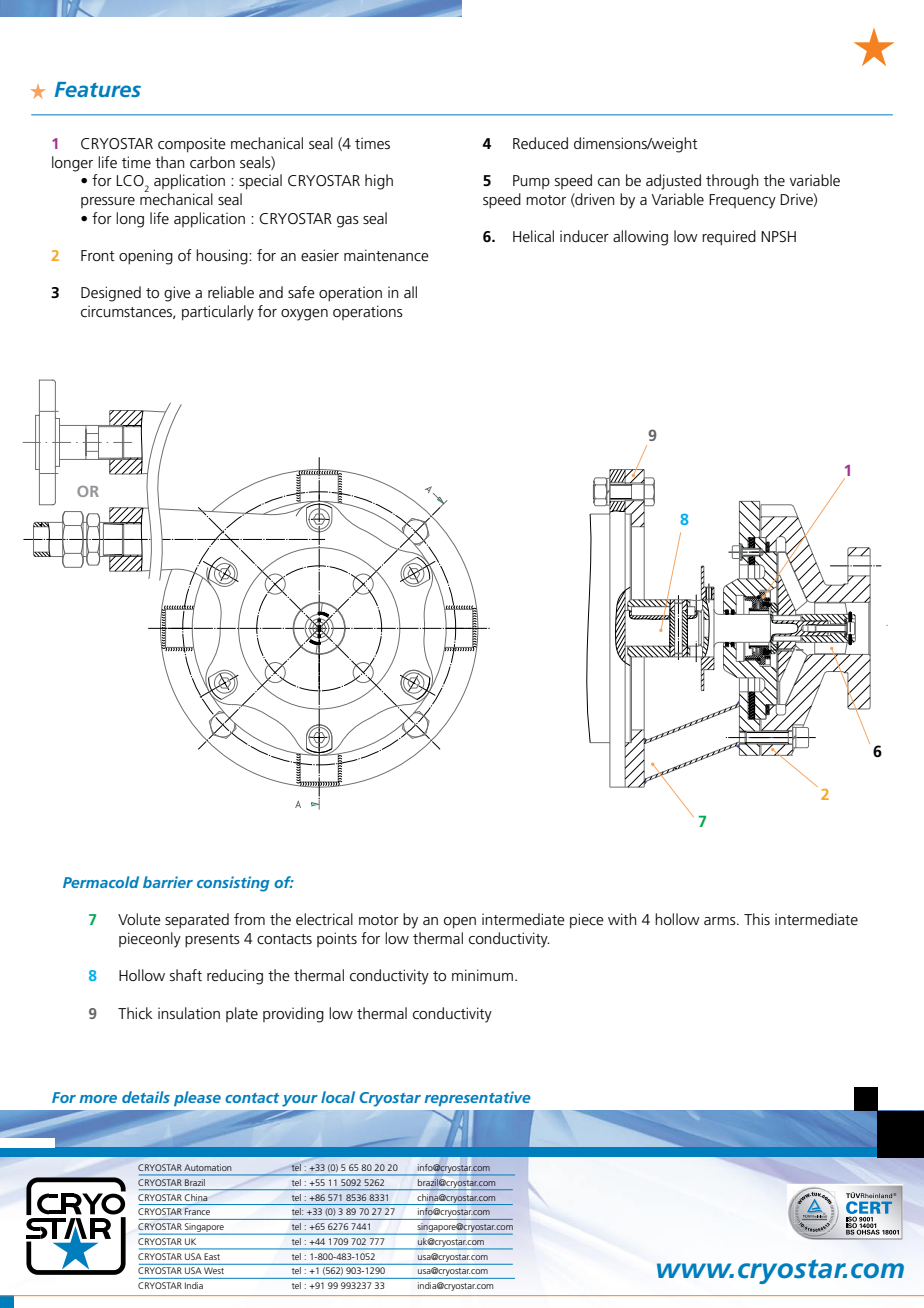  Describe the element at coordinates (622, 919) in the screenshot. I see `with` at that location.
